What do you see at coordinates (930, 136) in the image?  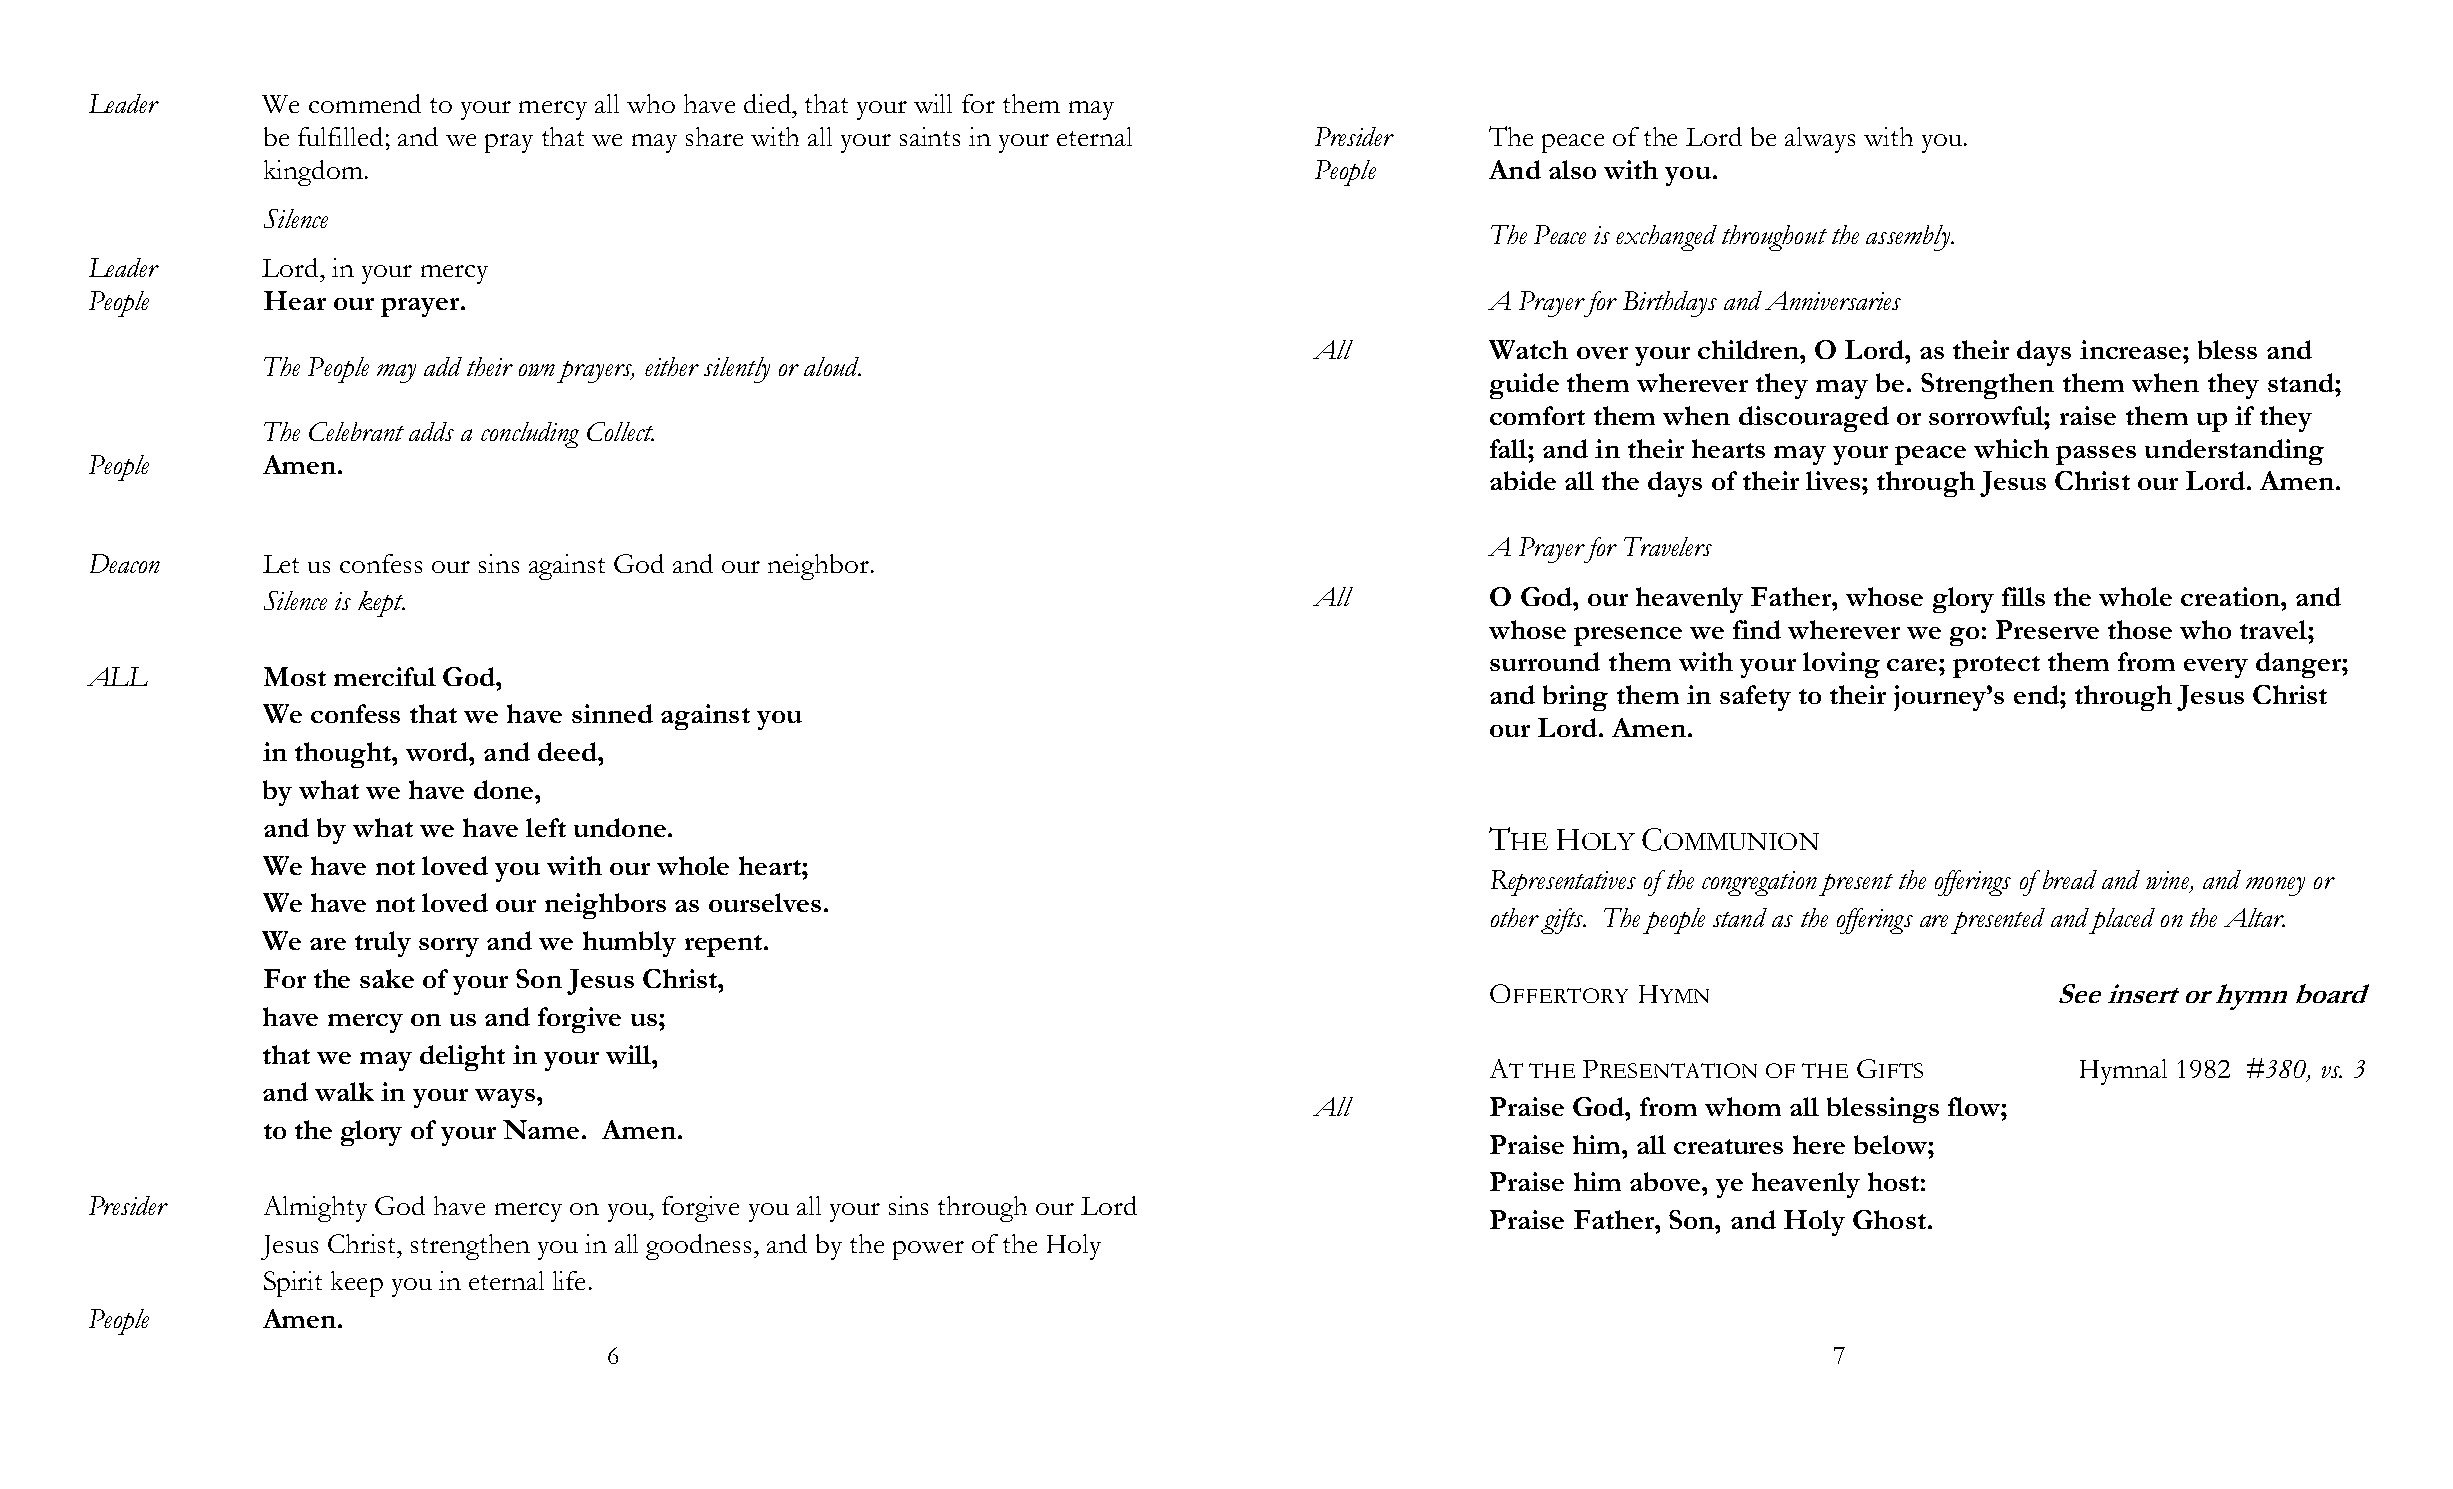 I see `saints` at bounding box center [930, 136].
